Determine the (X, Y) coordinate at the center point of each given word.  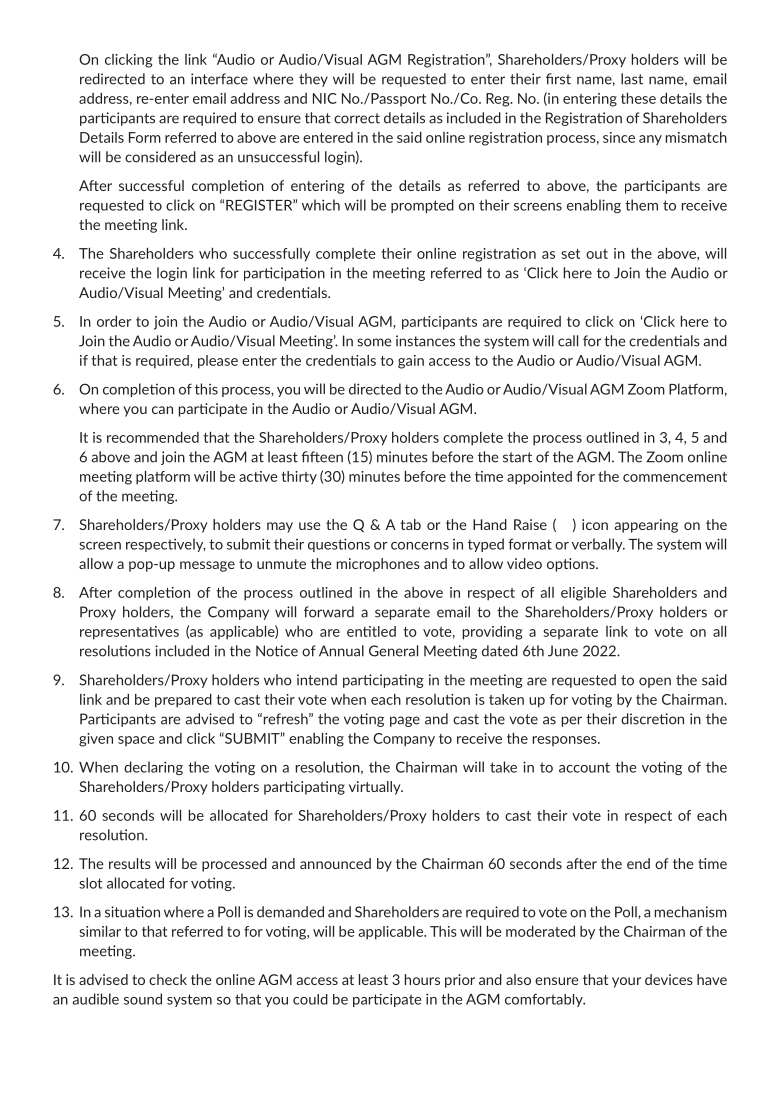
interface (219, 79)
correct (357, 118)
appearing (646, 526)
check (168, 979)
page (405, 721)
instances (425, 341)
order (114, 321)
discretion (652, 719)
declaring (153, 768)
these (638, 98)
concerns (420, 546)
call (568, 341)
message (207, 566)
